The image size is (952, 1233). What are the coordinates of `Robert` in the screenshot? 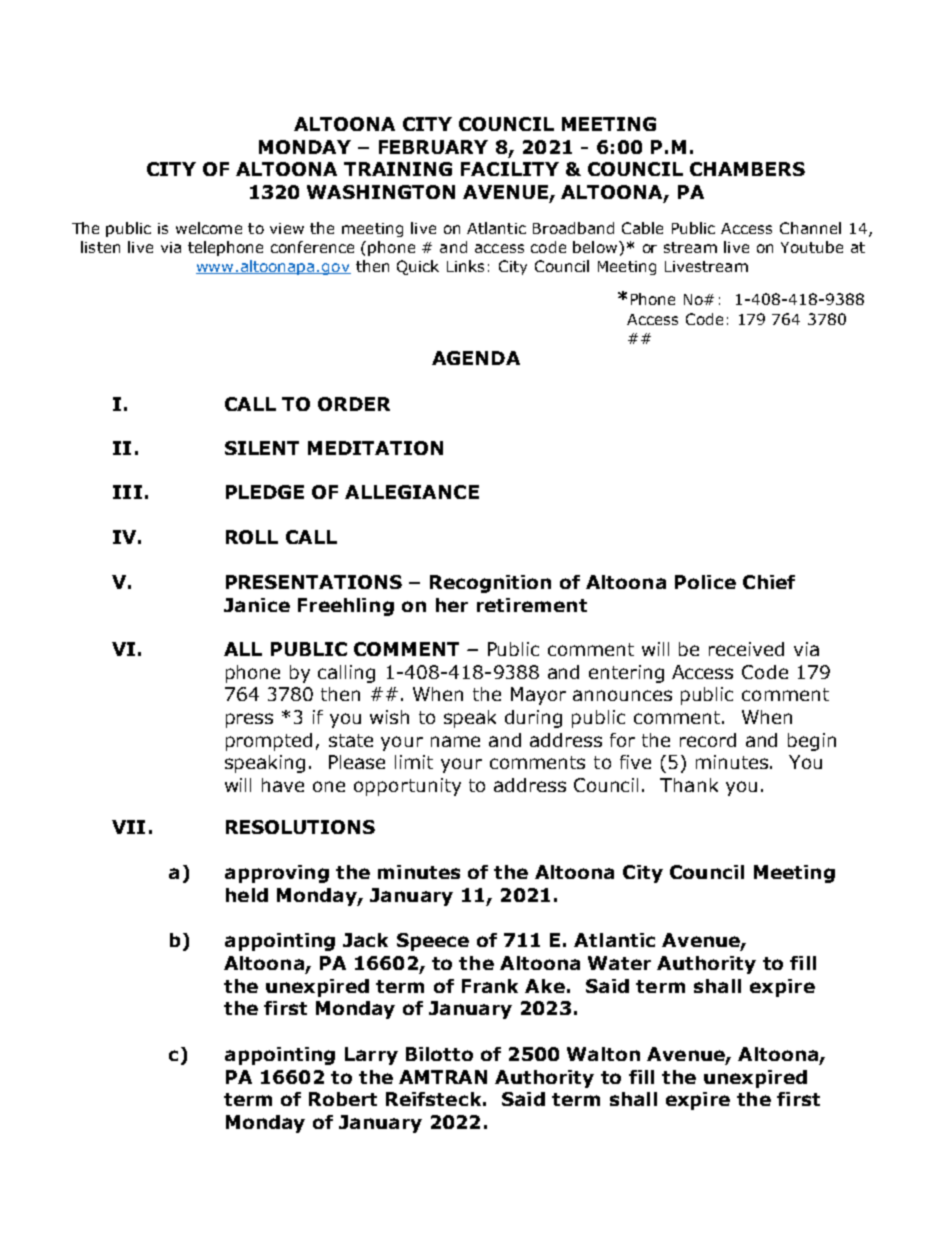 It's located at (343, 1099).
